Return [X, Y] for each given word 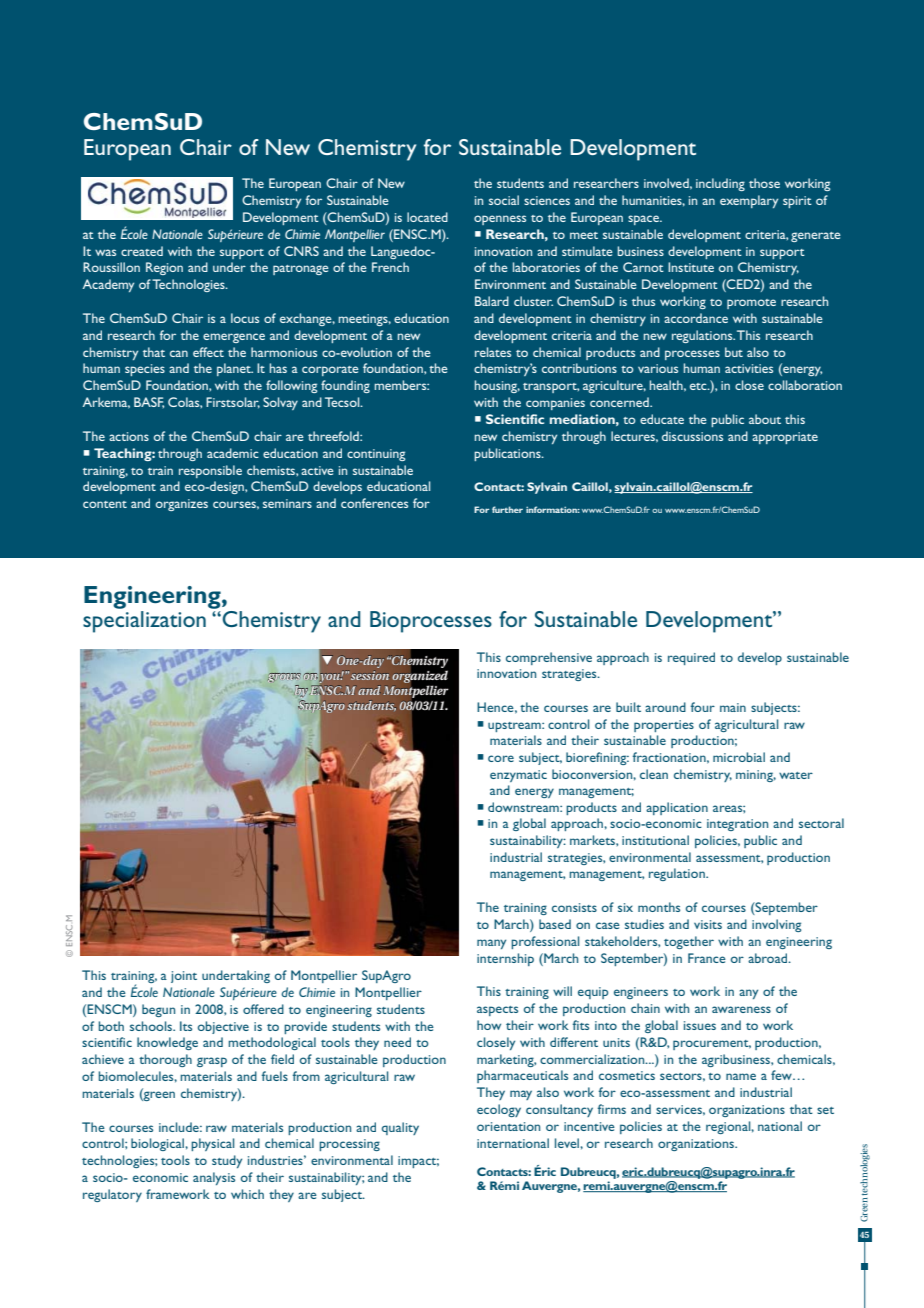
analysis [214, 1178]
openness [500, 220]
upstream [515, 727]
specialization [144, 622]
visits [708, 924]
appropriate [785, 438]
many [491, 944]
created [142, 251]
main [733, 707]
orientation [508, 1126]
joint [184, 977]
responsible [210, 471]
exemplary [749, 201]
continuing [376, 455]
